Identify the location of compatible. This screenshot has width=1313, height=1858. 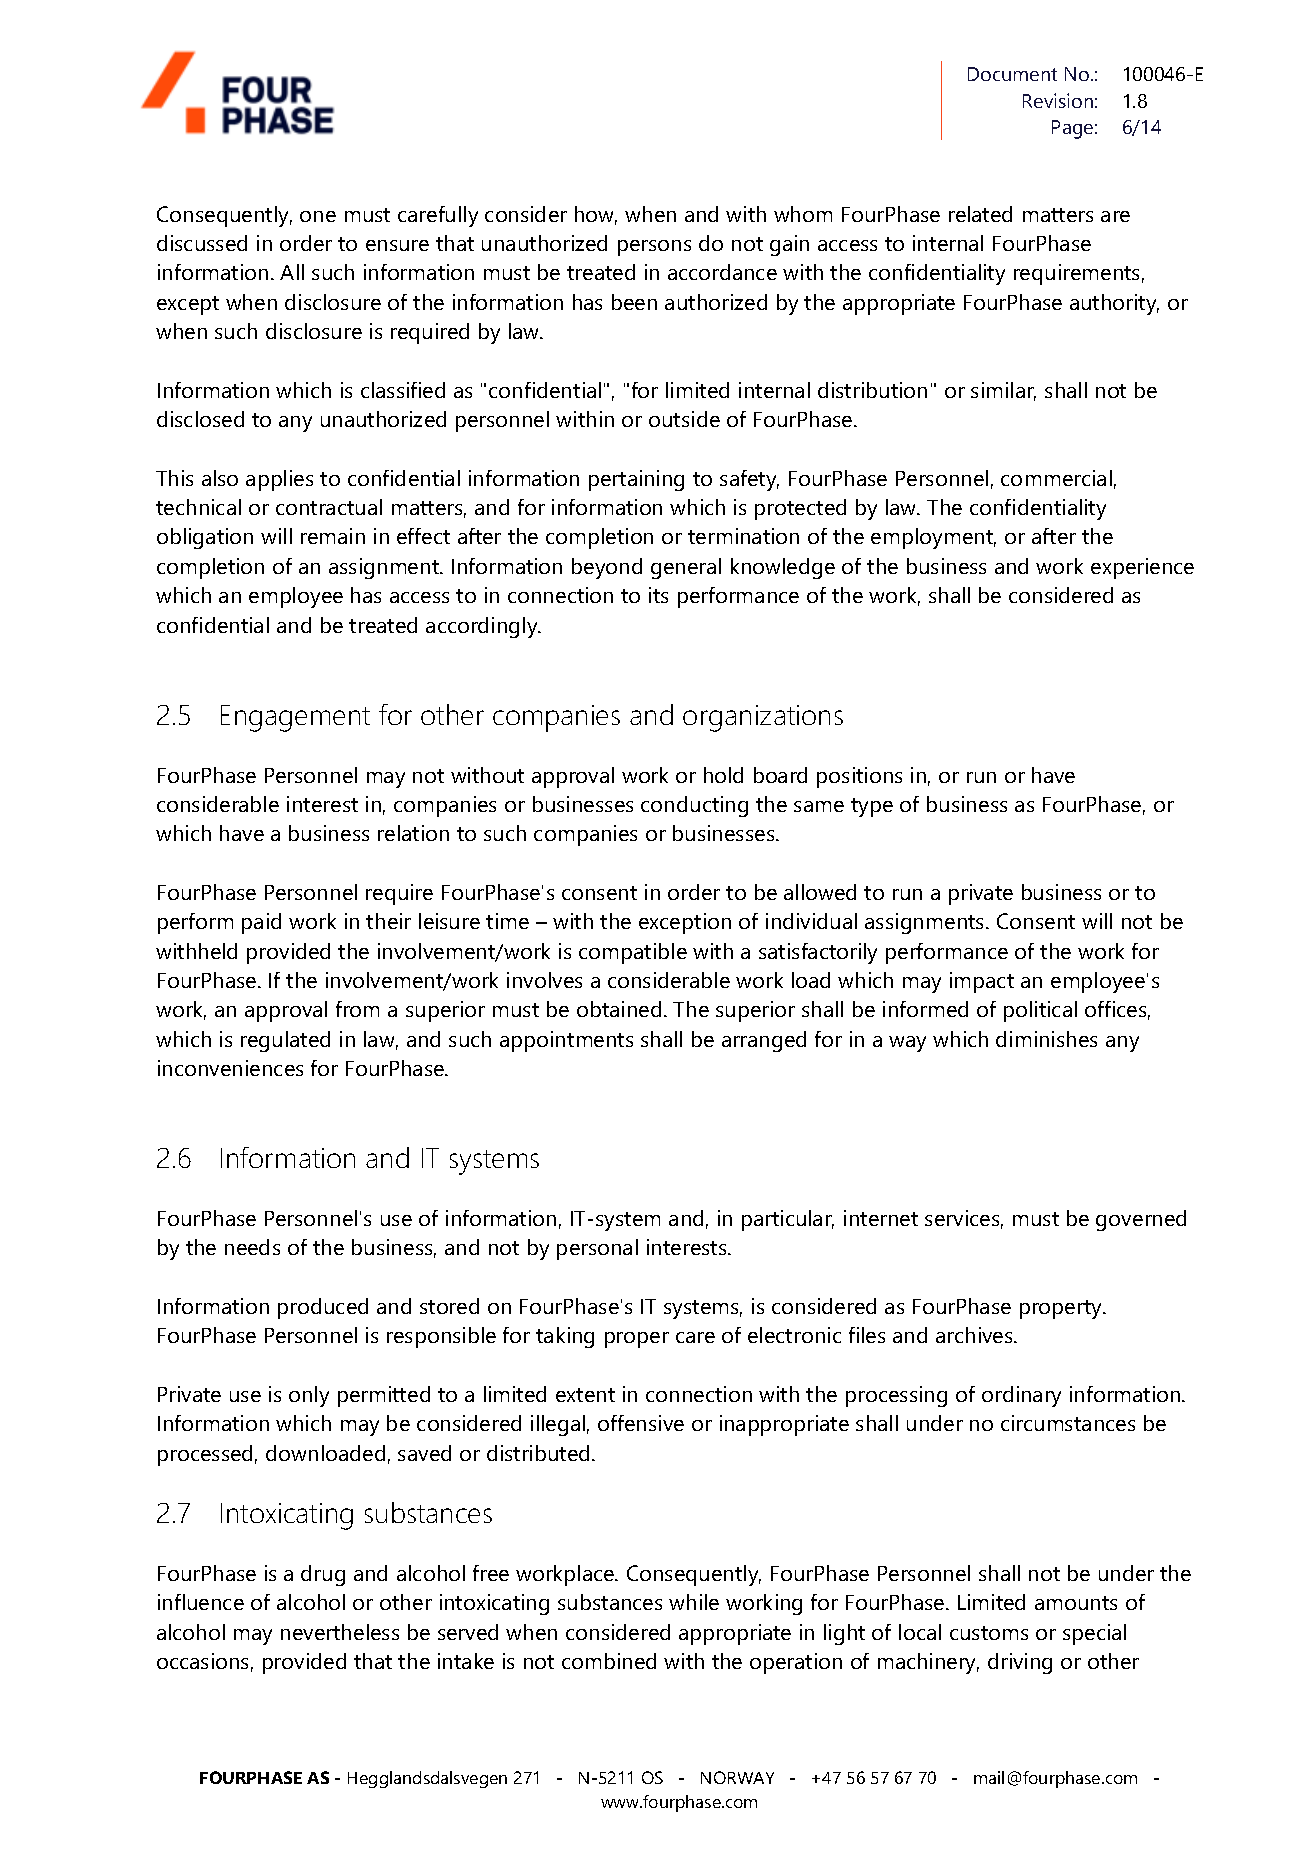
(633, 953).
